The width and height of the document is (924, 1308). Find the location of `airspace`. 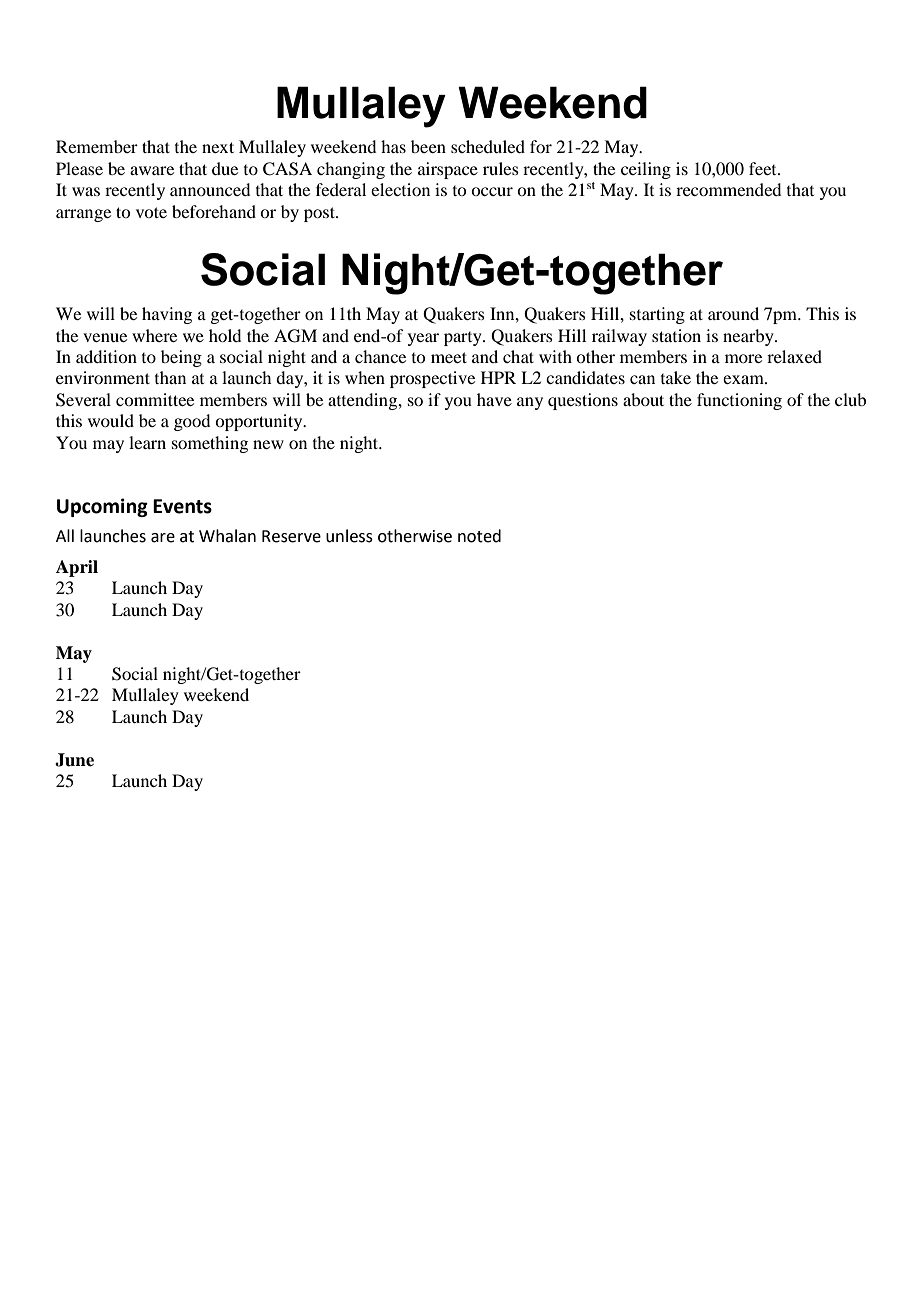

airspace is located at coordinates (448, 170).
